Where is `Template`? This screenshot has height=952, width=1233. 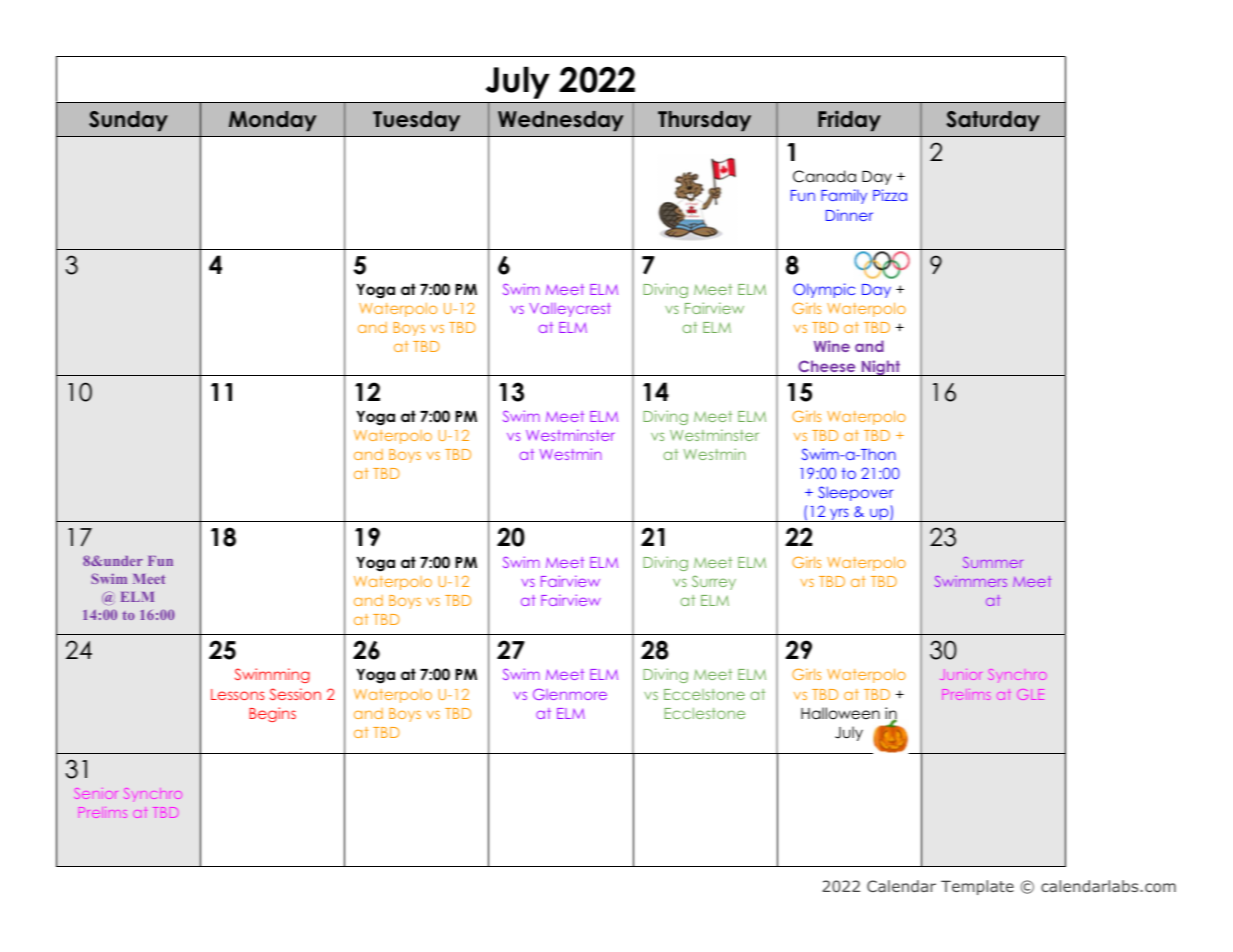 Template is located at coordinates (977, 887).
